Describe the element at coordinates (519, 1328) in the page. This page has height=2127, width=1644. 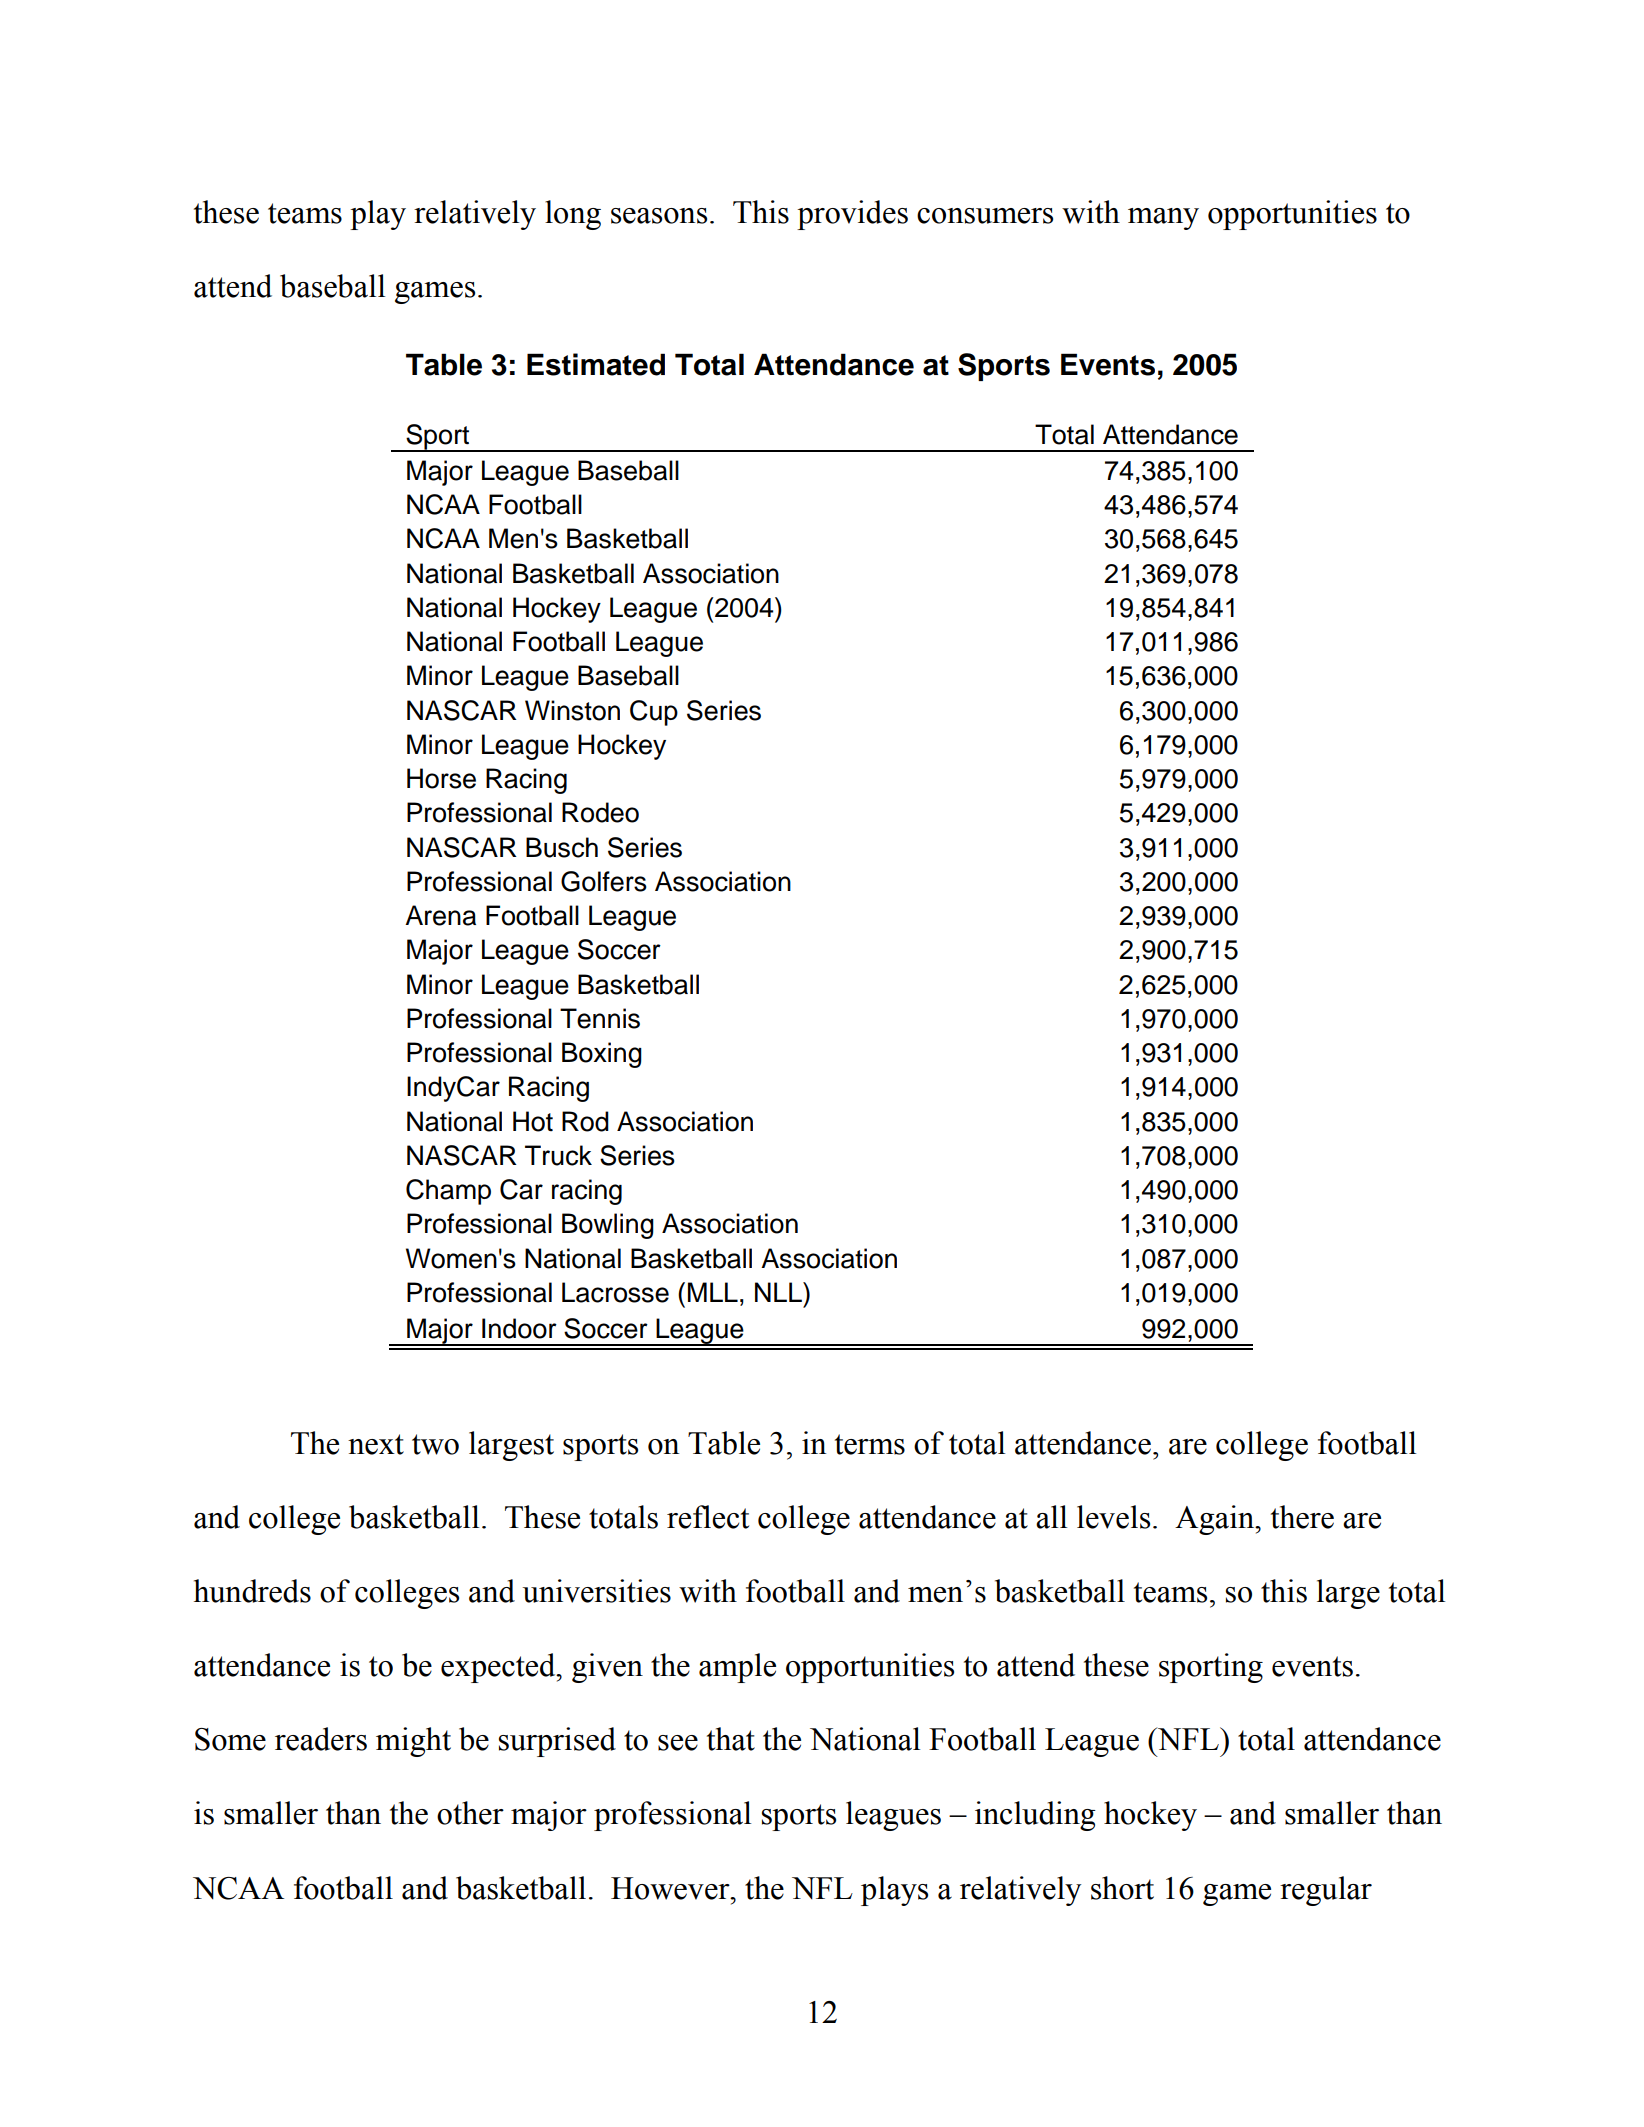
I see `Indoor` at that location.
